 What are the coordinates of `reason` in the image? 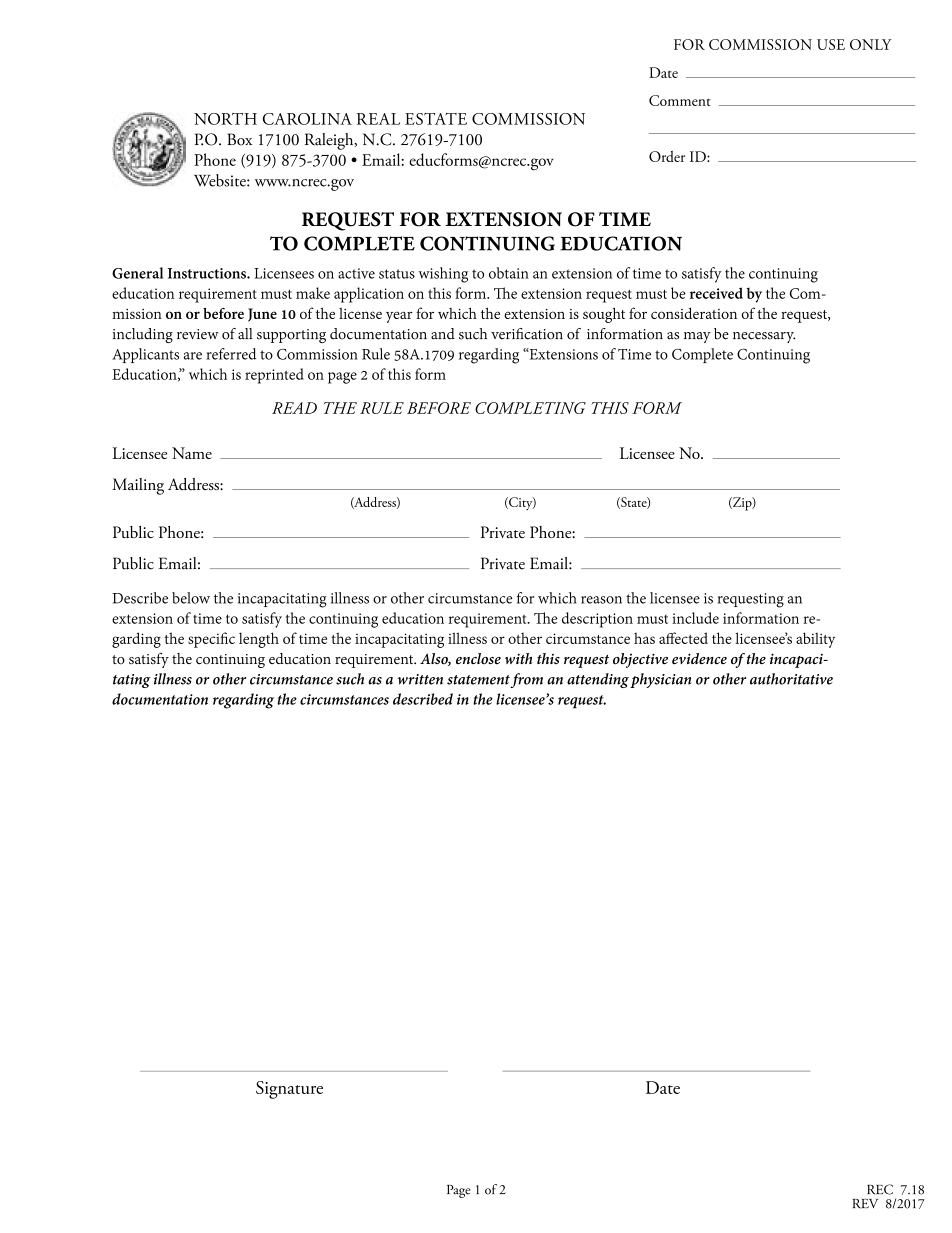 It's located at (601, 600).
